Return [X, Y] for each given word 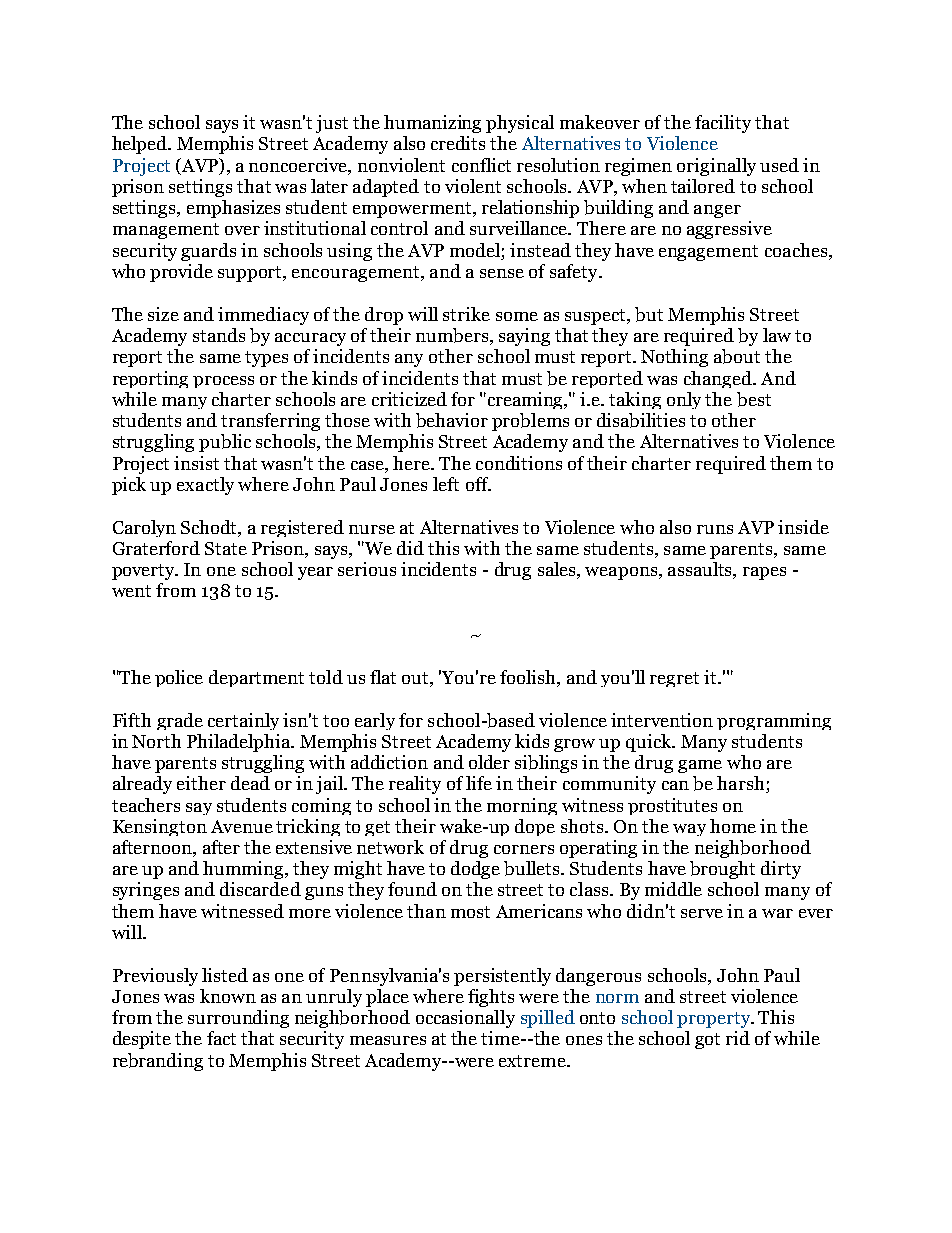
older [489, 762]
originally [716, 167]
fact [221, 1038]
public [225, 443]
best [754, 399]
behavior [452, 420]
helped [141, 145]
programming [774, 721]
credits [458, 143]
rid [738, 1038]
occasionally [465, 1019]
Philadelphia [240, 743]
